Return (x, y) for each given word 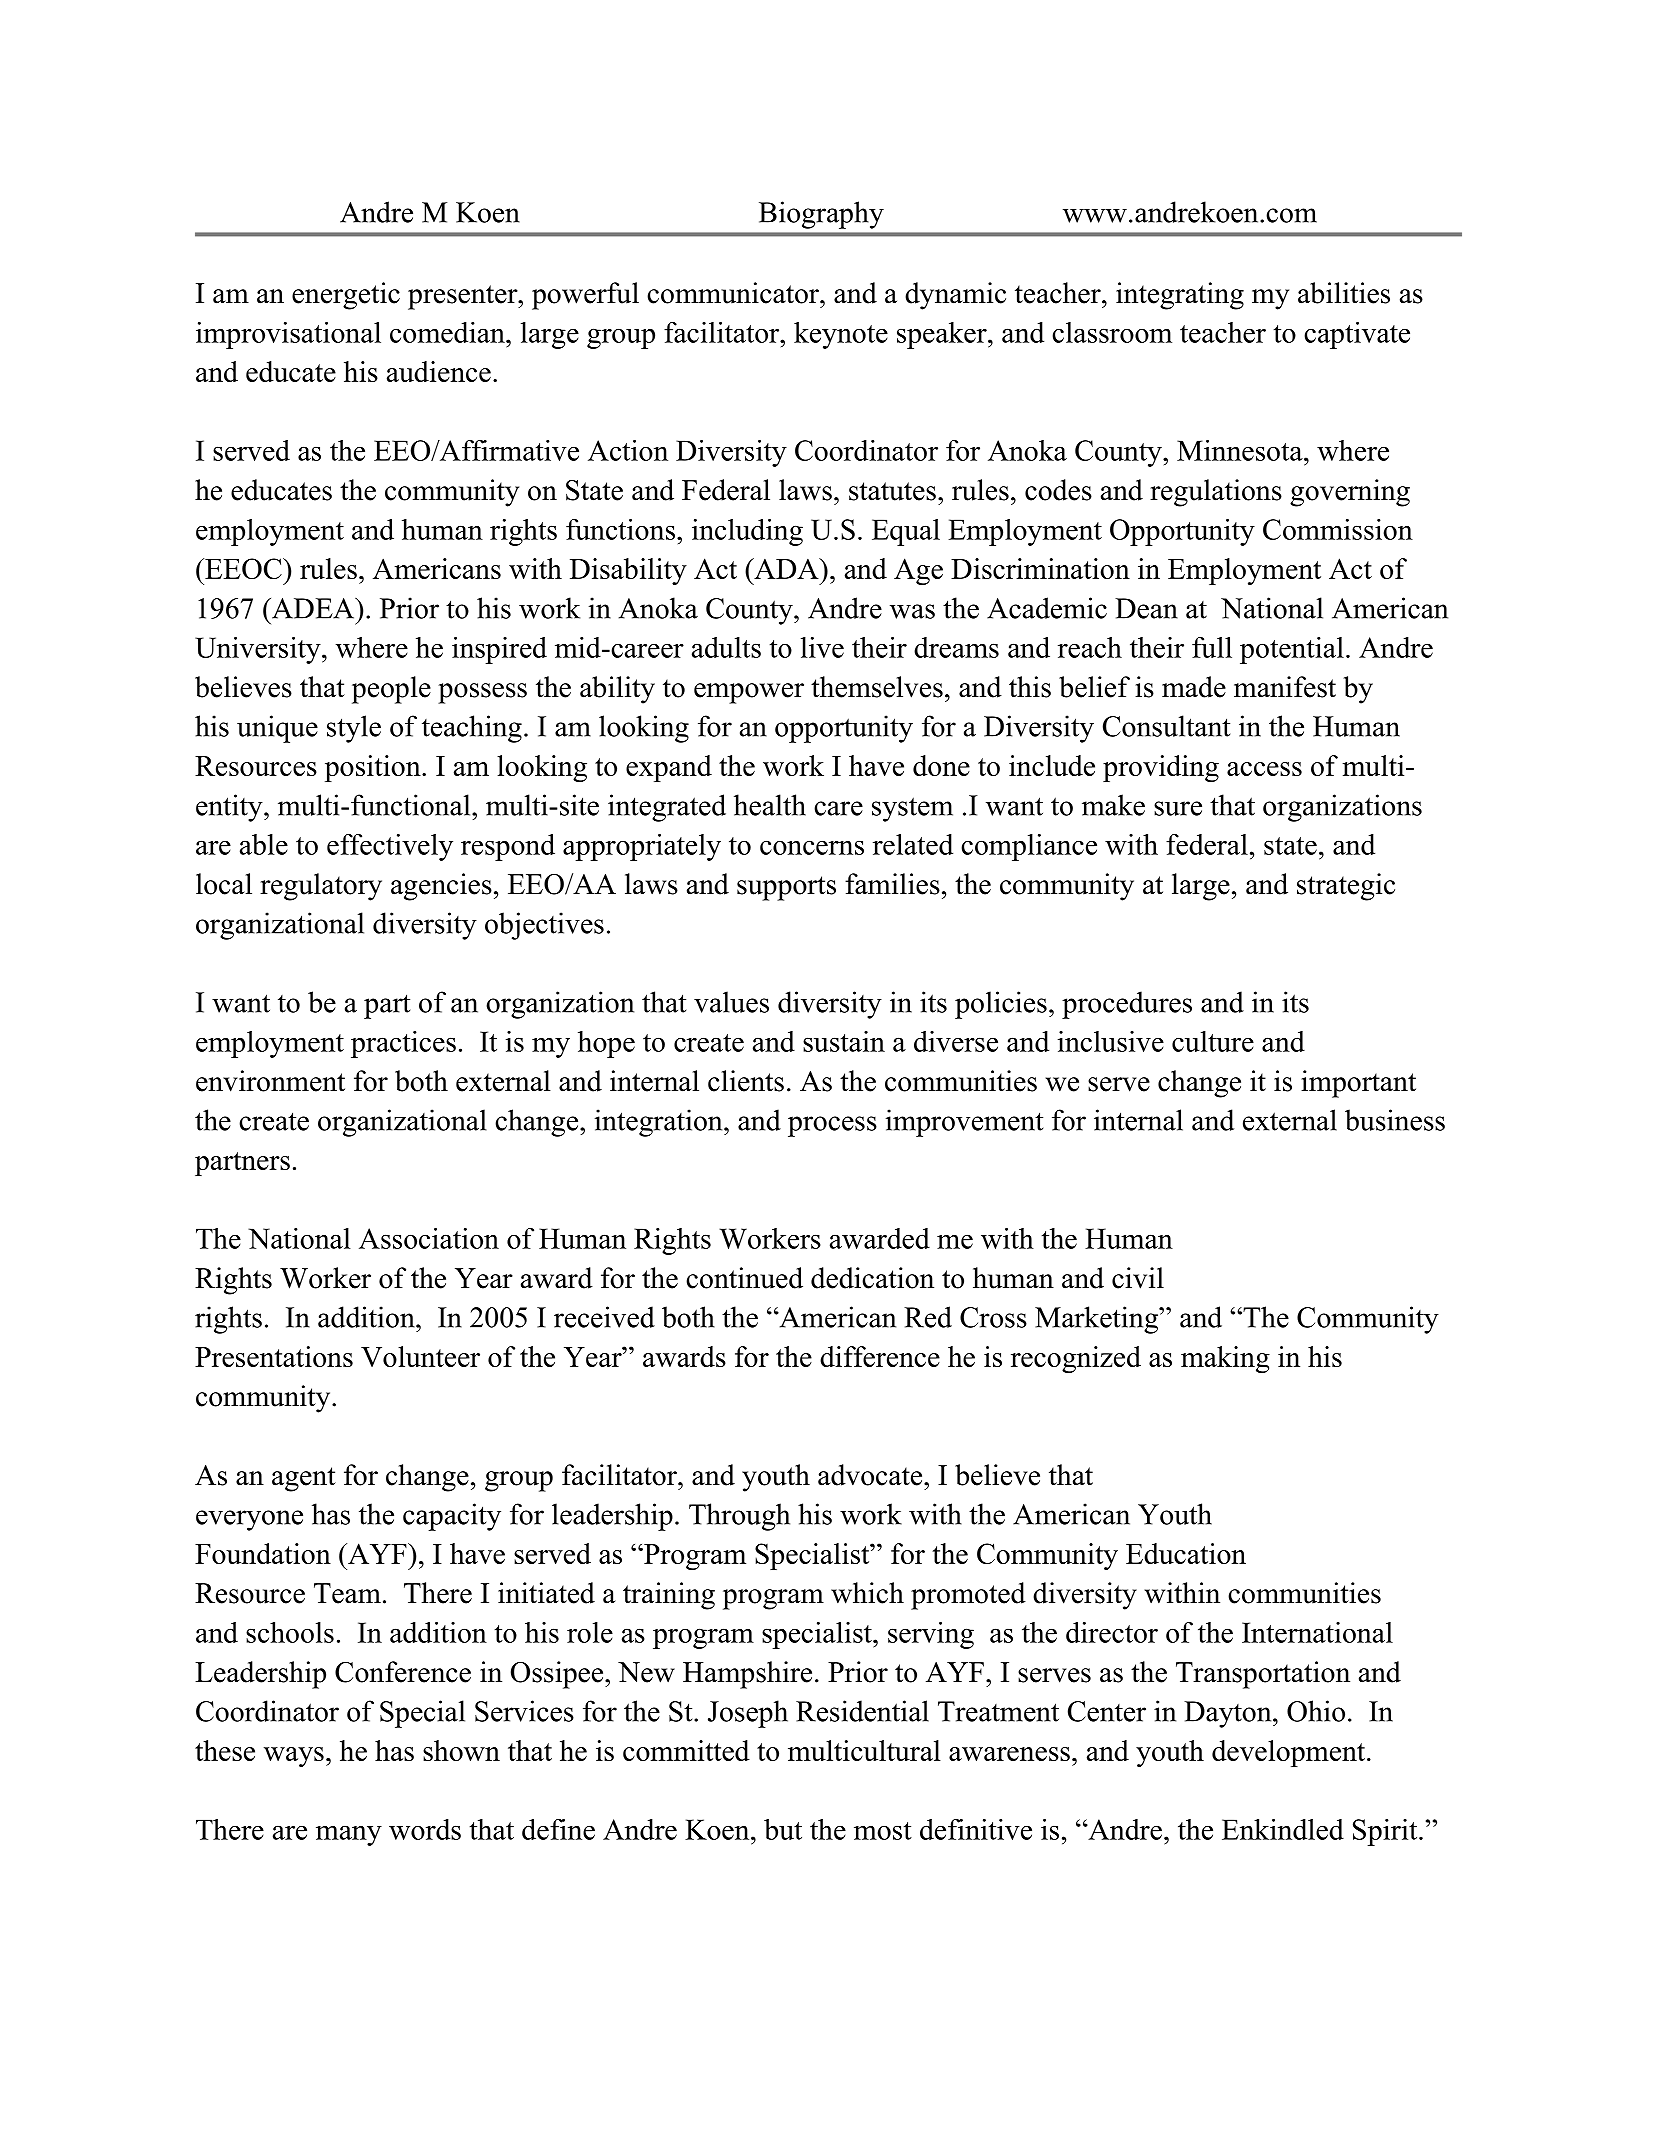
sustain (844, 1041)
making (1225, 1359)
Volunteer (420, 1356)
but (783, 1829)
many (349, 1836)
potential (1292, 650)
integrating (1180, 296)
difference (880, 1356)
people (391, 690)
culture (1213, 1041)
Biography (821, 215)
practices (403, 1044)
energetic (346, 296)
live (822, 647)
